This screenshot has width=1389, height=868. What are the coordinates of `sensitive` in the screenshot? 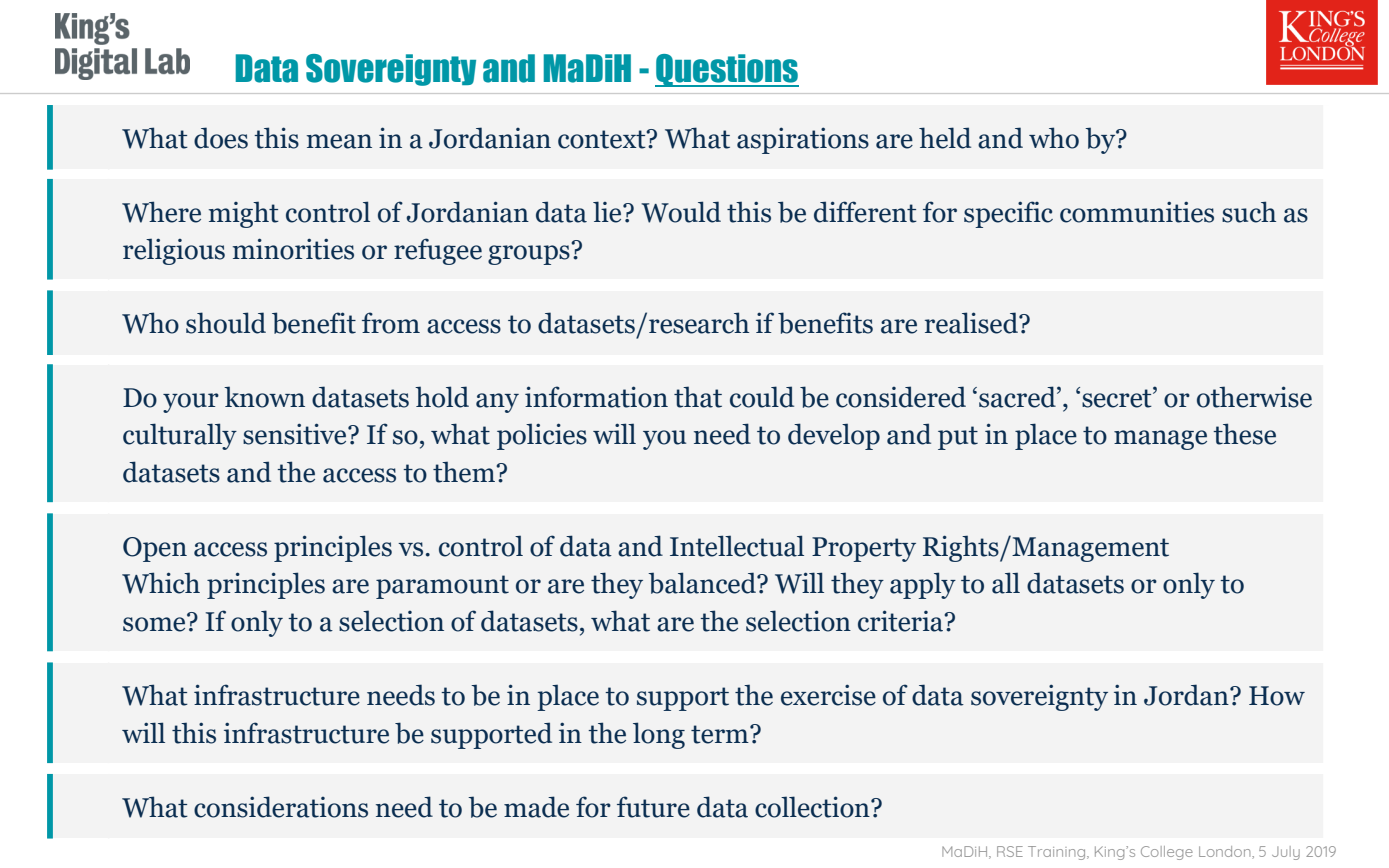 It's located at (296, 434).
